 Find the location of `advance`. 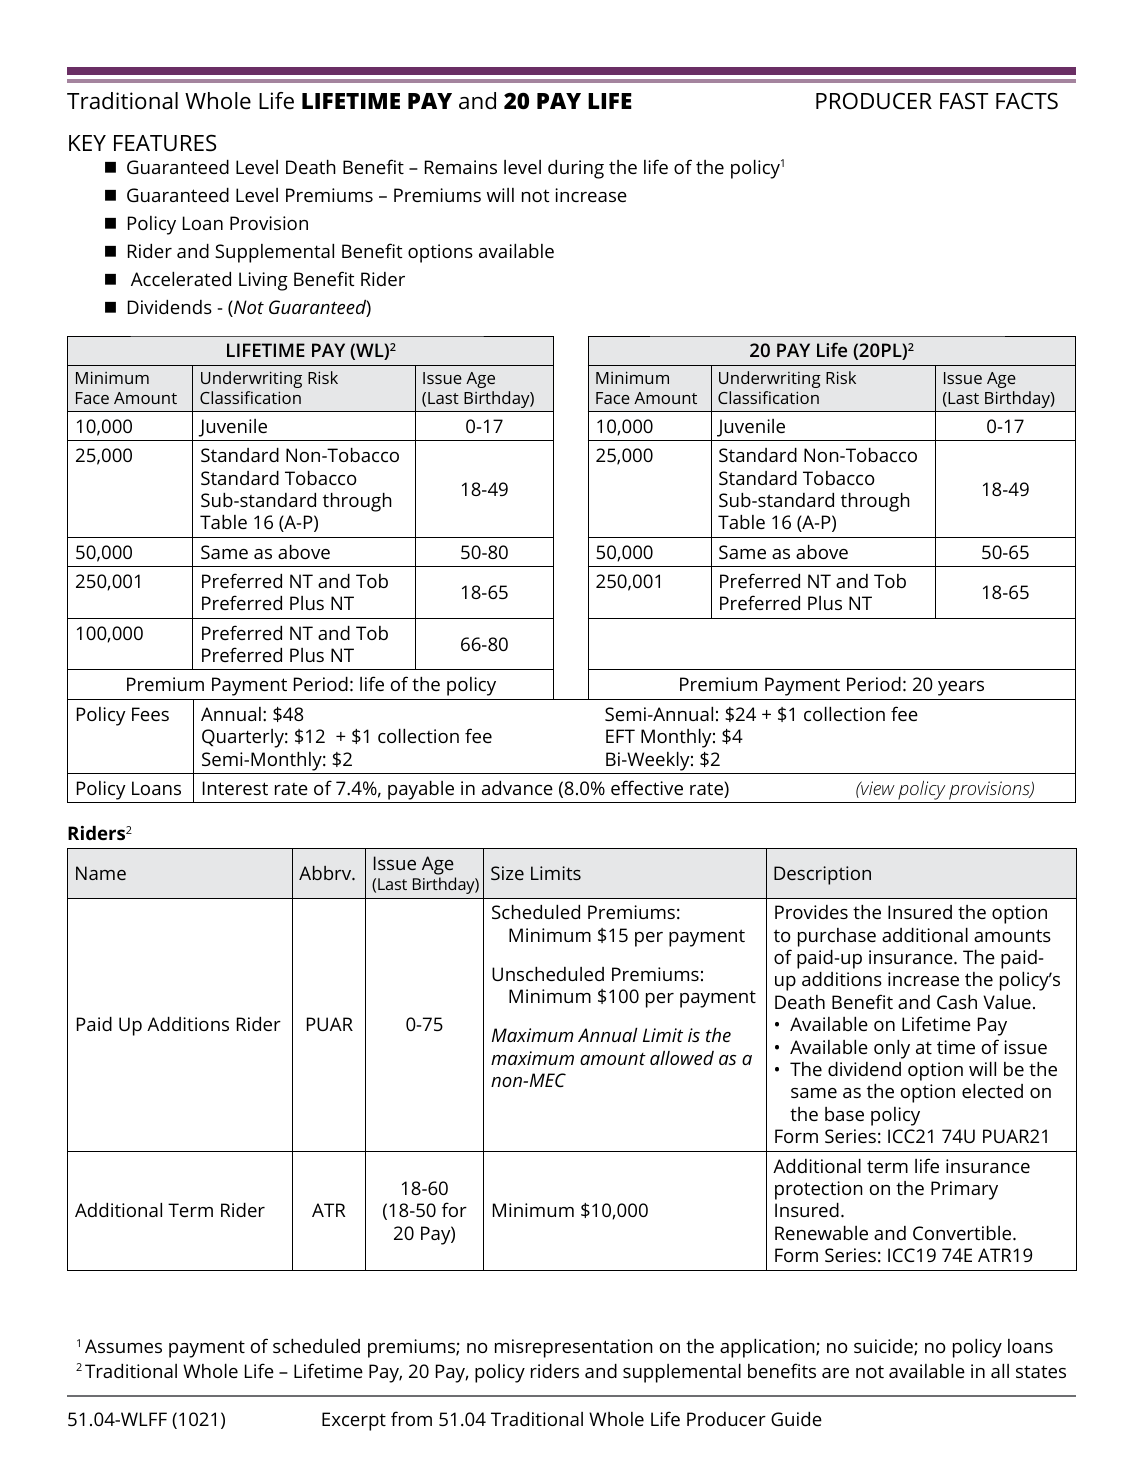

advance is located at coordinates (517, 788).
